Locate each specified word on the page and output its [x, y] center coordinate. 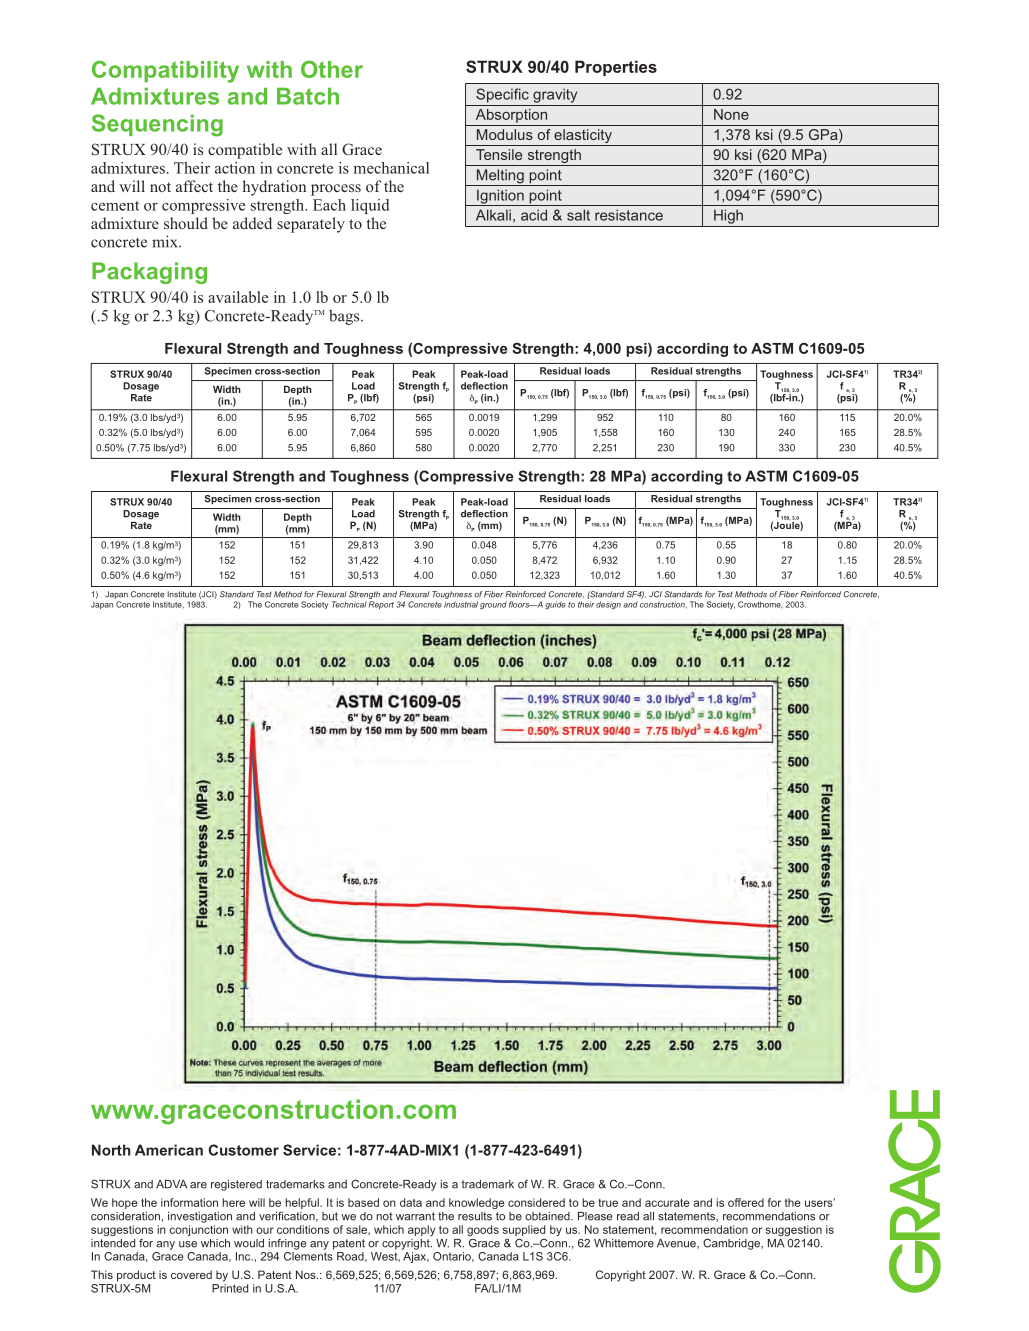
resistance [629, 215]
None [731, 114]
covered [191, 1274]
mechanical [391, 168]
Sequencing [157, 125]
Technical [349, 604]
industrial [461, 604]
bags [345, 317]
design [608, 605]
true [608, 1203]
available [238, 297]
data [411, 1202]
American [169, 1150]
